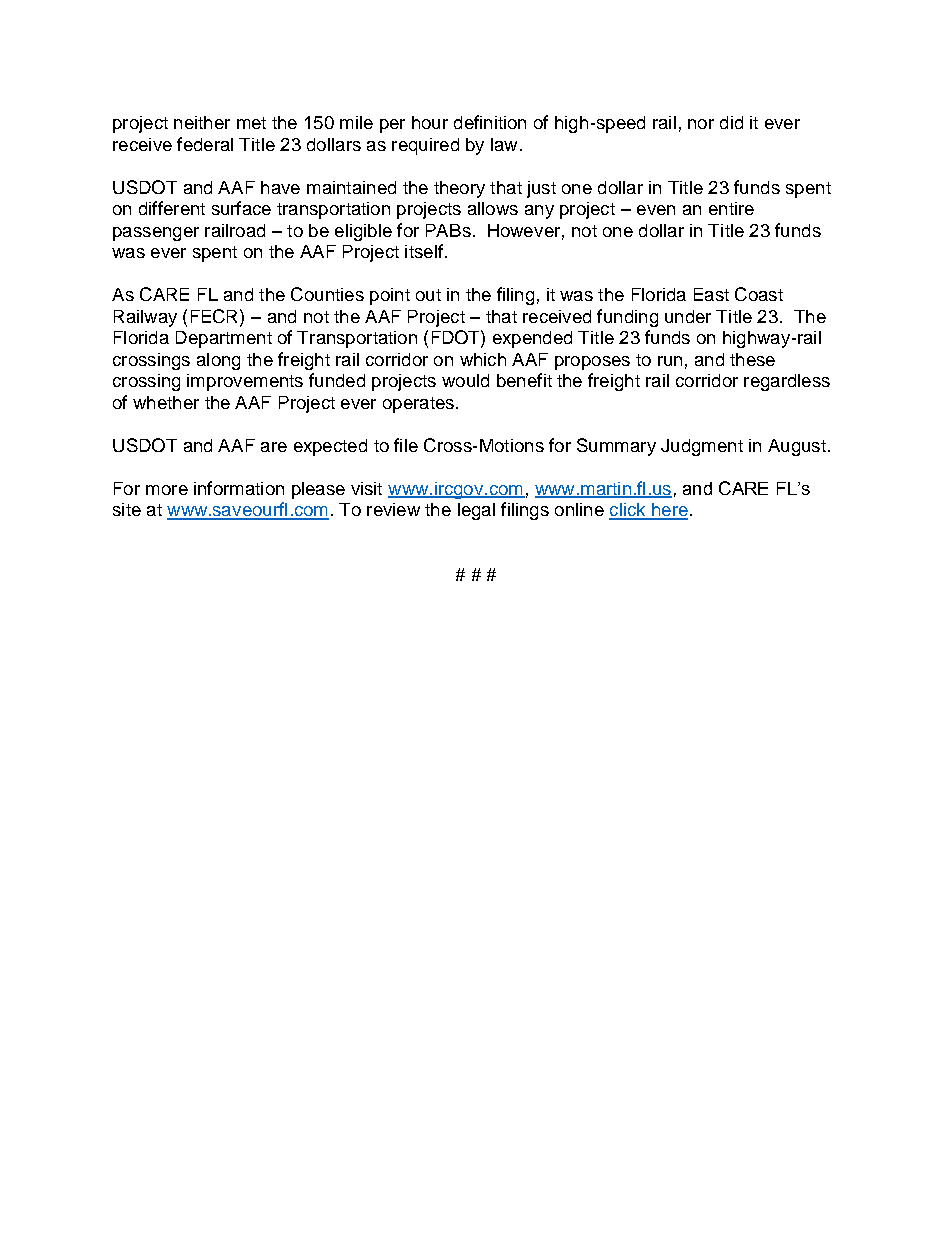 The height and width of the document is (1233, 952). What do you see at coordinates (669, 511) in the document?
I see `here` at bounding box center [669, 511].
